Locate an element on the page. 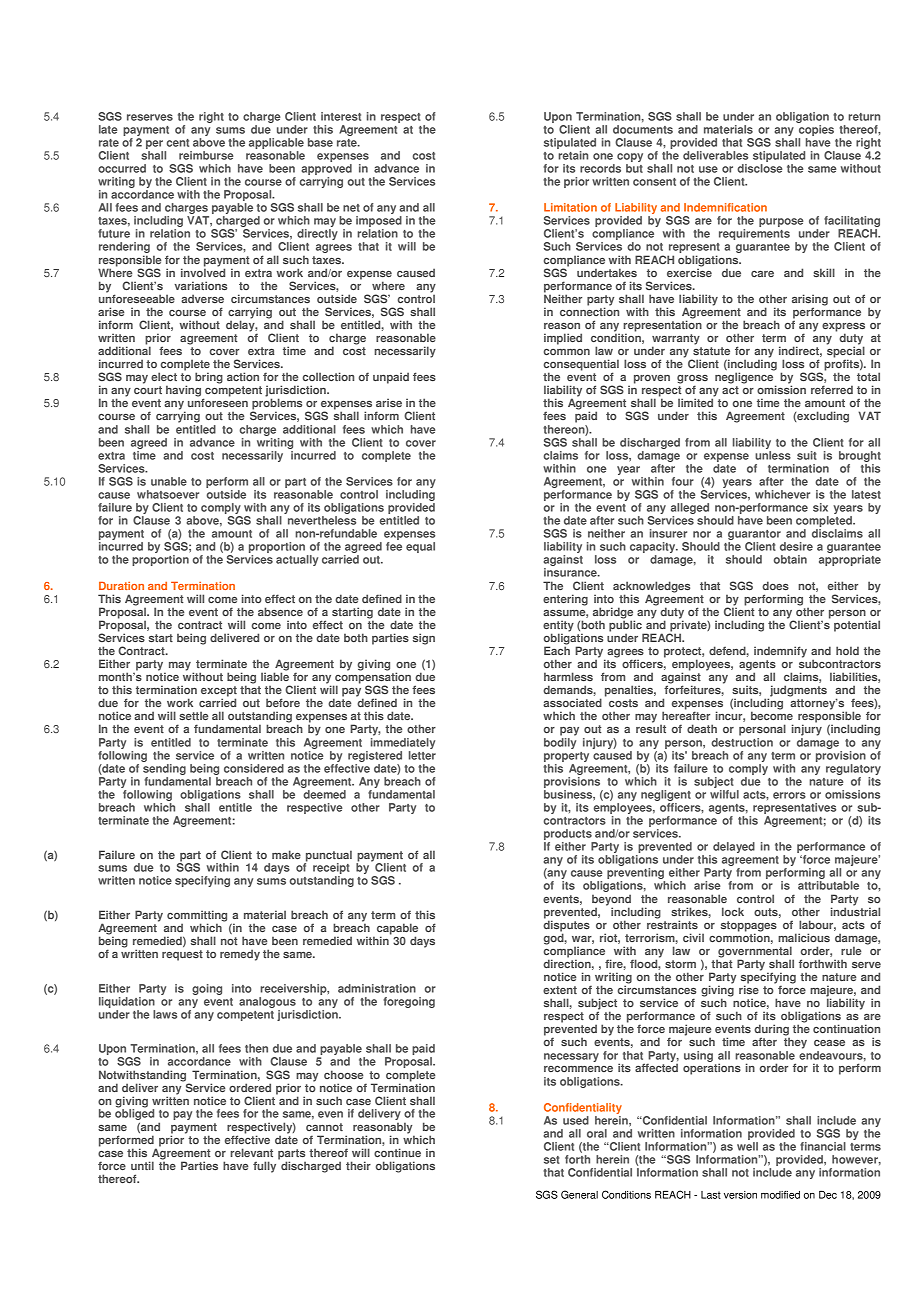 This page has height=1308, width=924. committing is located at coordinates (197, 917).
